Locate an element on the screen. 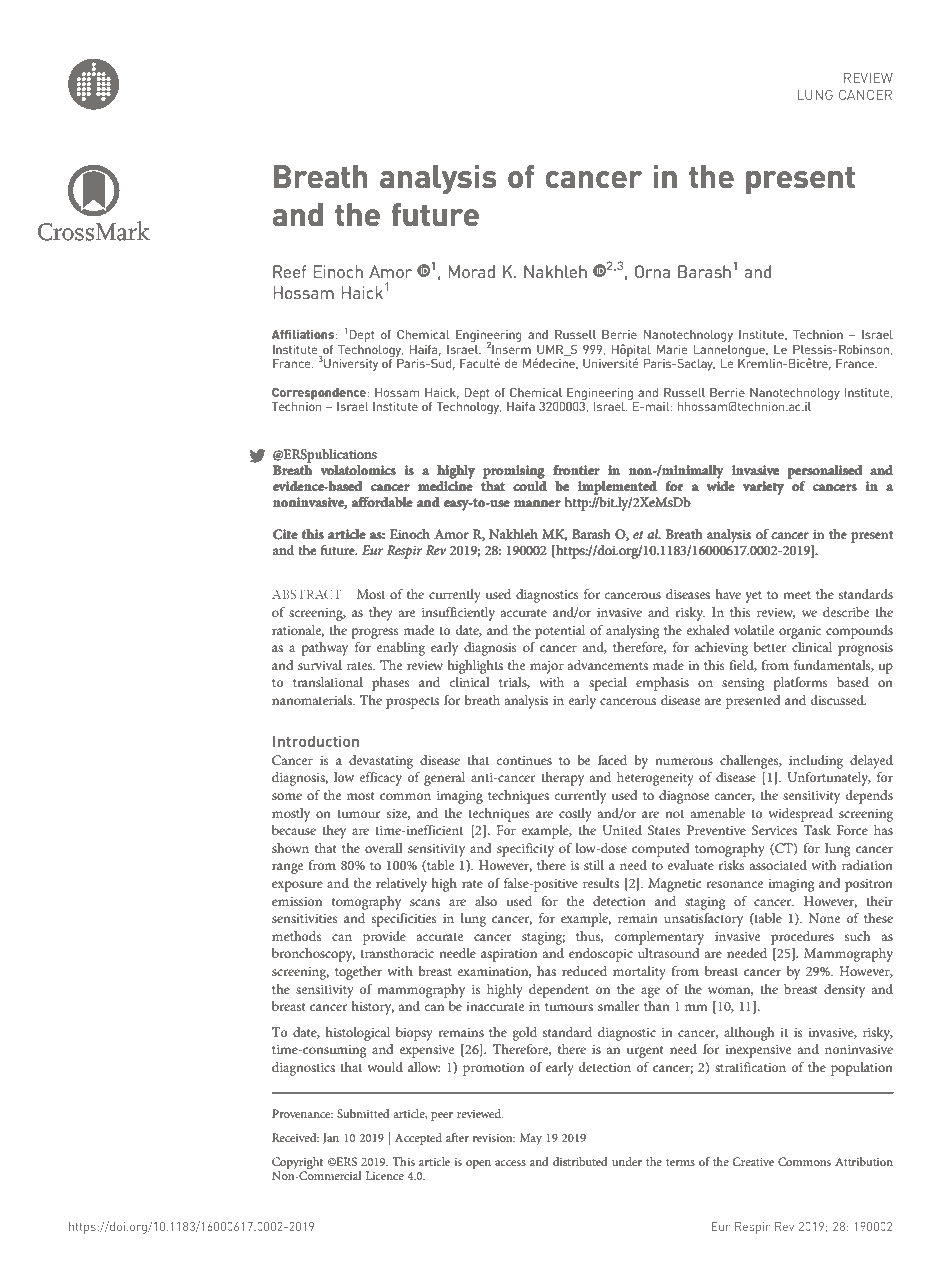  organic is located at coordinates (800, 632).
